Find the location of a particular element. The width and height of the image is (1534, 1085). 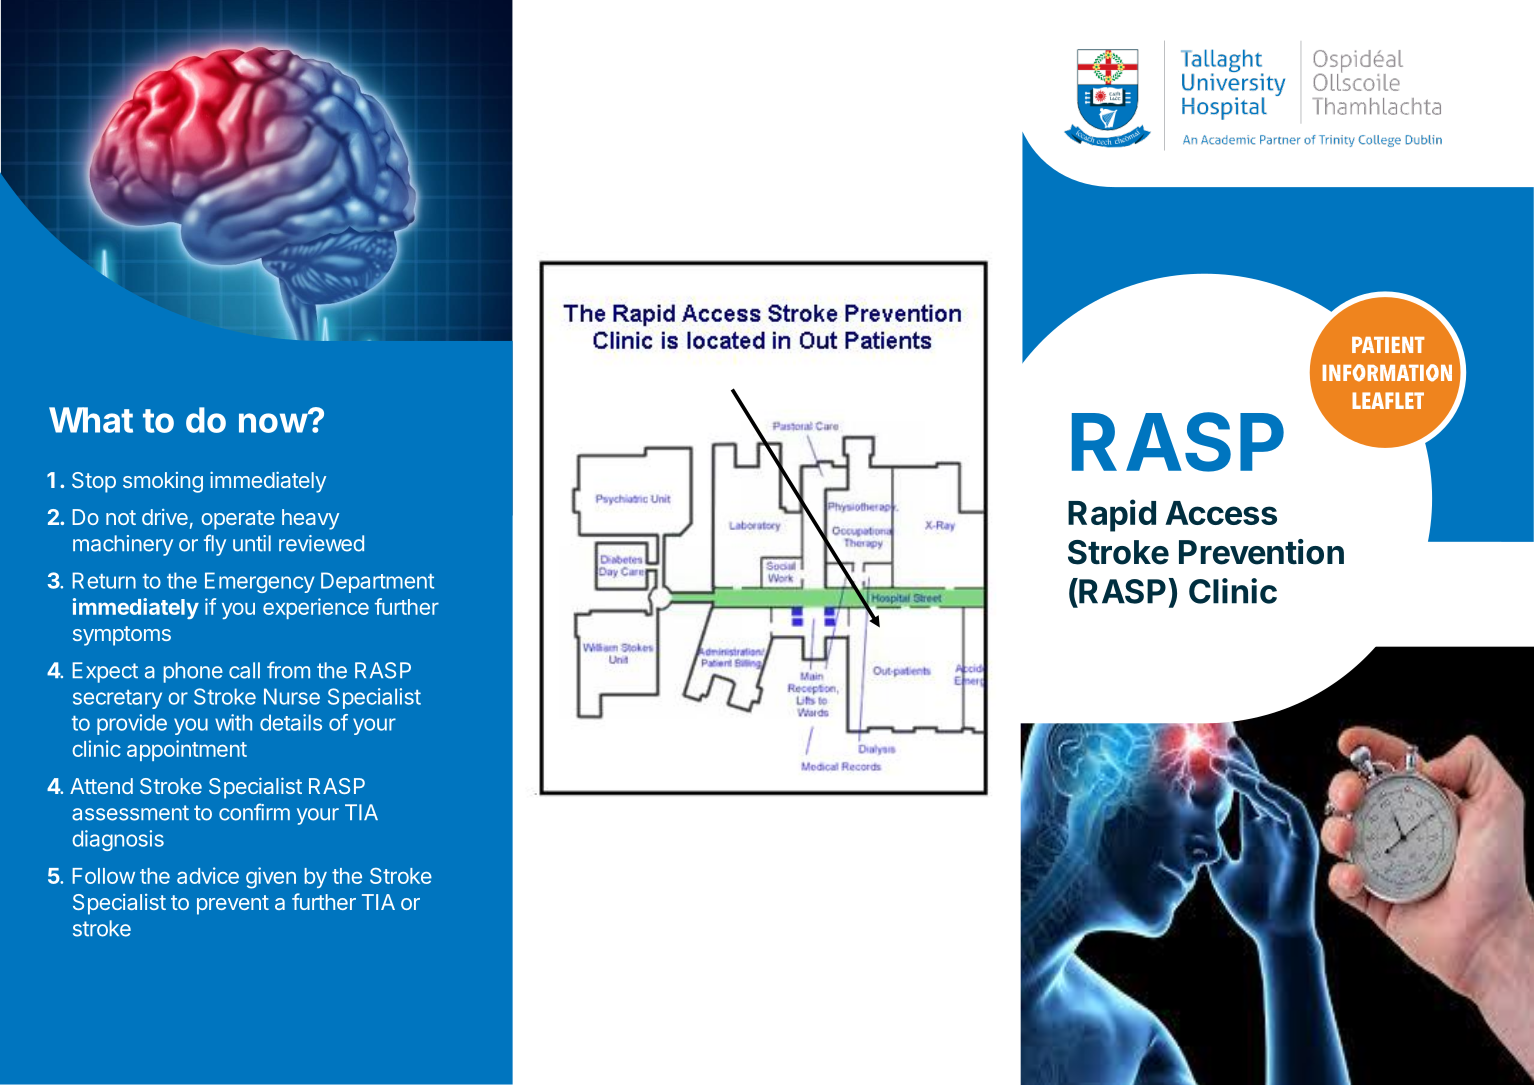

advice is located at coordinates (208, 875).
